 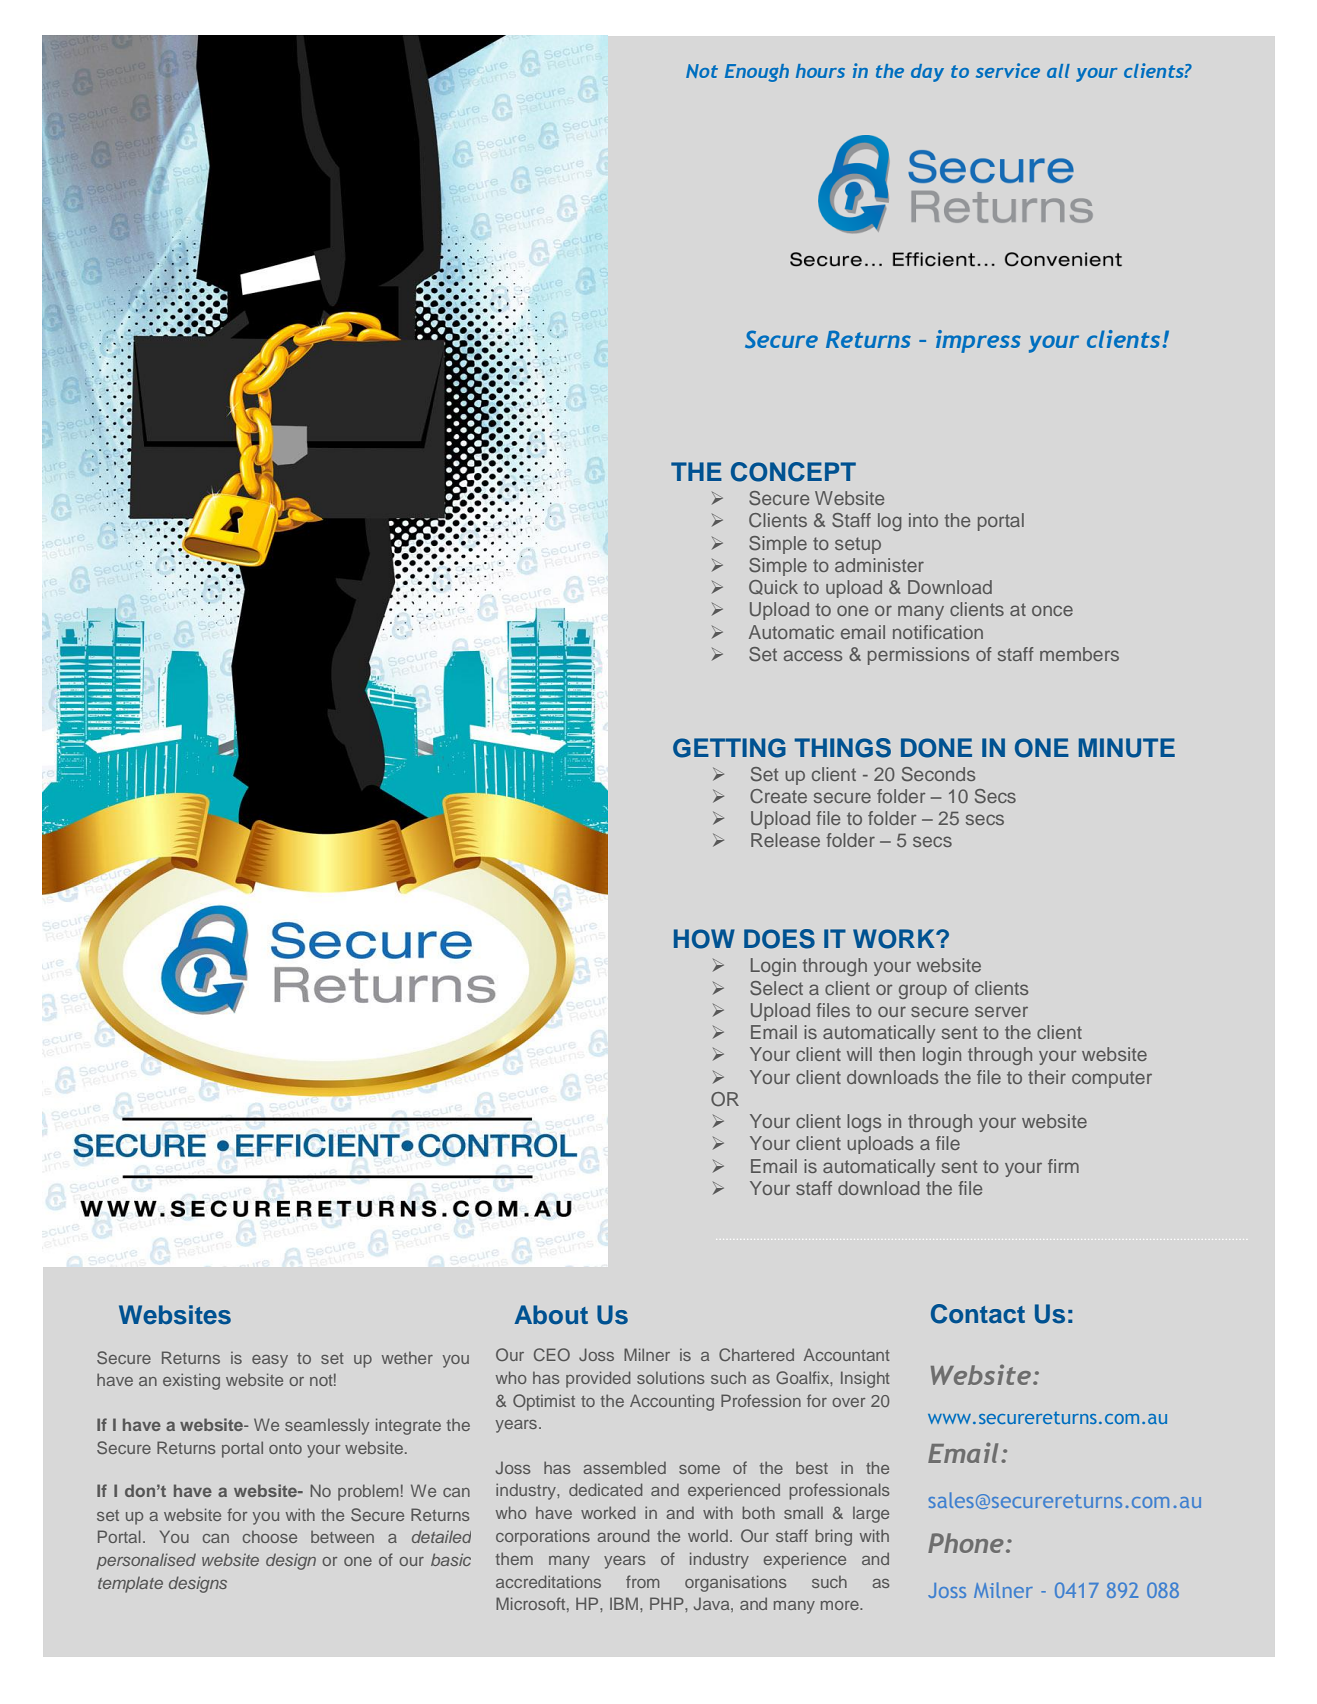 What do you see at coordinates (858, 545) in the screenshot?
I see `setup` at bounding box center [858, 545].
